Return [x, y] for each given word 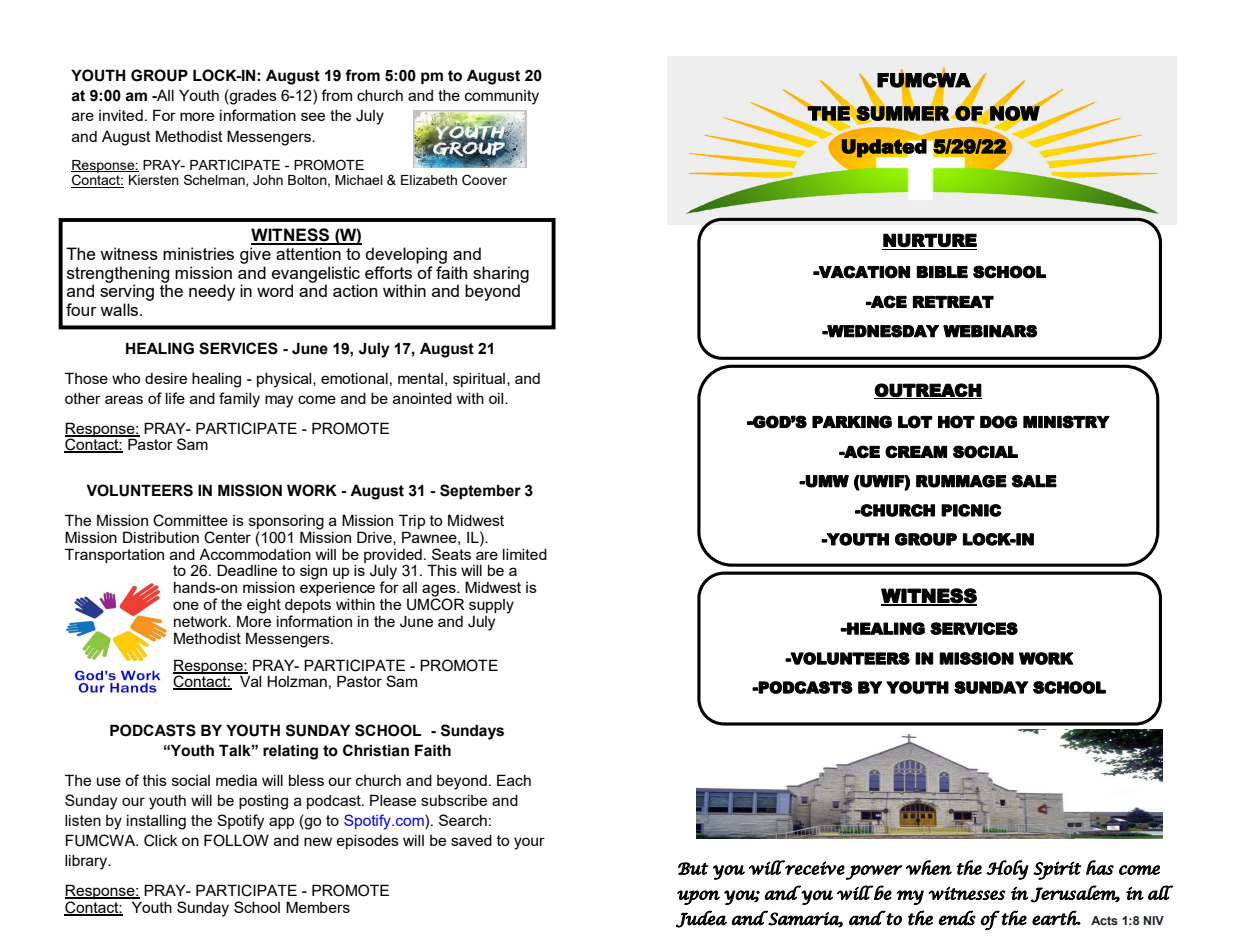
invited [121, 115]
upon [698, 897]
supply [491, 606]
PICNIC [971, 510]
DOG [998, 422]
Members [318, 907]
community [502, 97]
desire [166, 378]
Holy [1007, 870]
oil [497, 398]
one [186, 605]
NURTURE [930, 240]
